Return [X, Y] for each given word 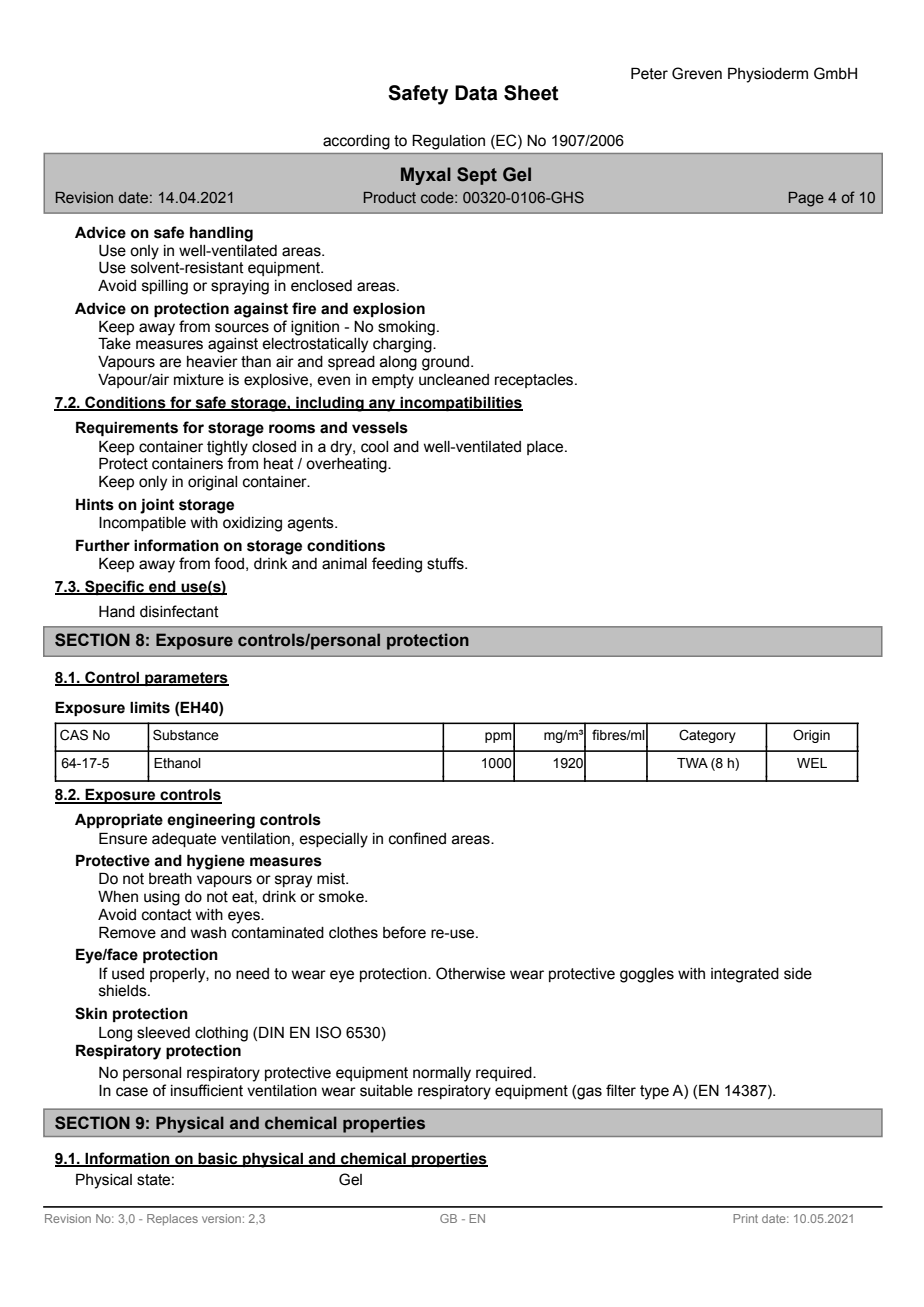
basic [218, 1159]
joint [157, 506]
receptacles [535, 381]
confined [417, 838]
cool [374, 447]
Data [476, 93]
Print [745, 1218]
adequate [184, 840]
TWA [692, 763]
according [356, 142]
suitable [386, 1091]
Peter [649, 73]
